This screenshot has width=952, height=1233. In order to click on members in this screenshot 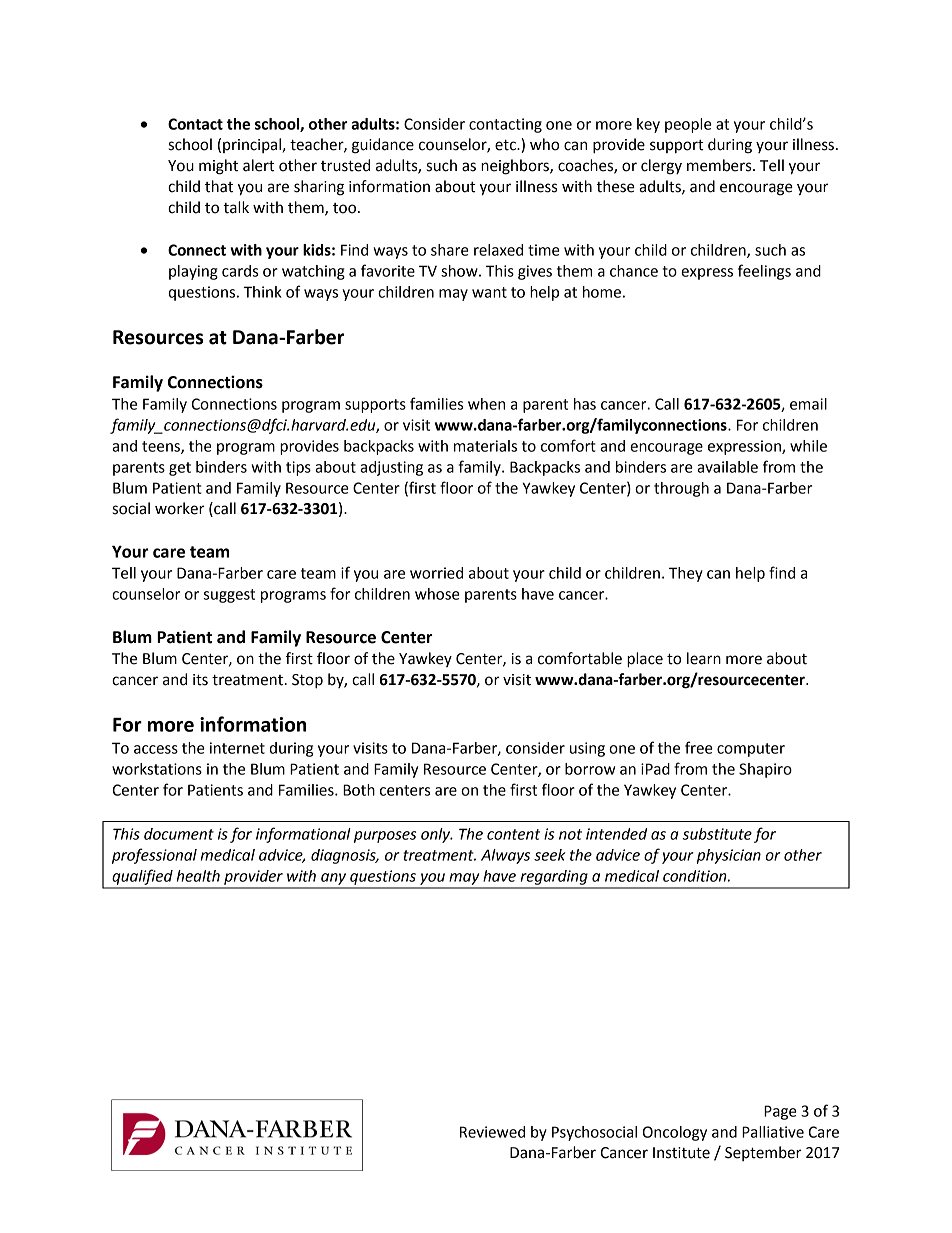, I will do `click(720, 165)`.
